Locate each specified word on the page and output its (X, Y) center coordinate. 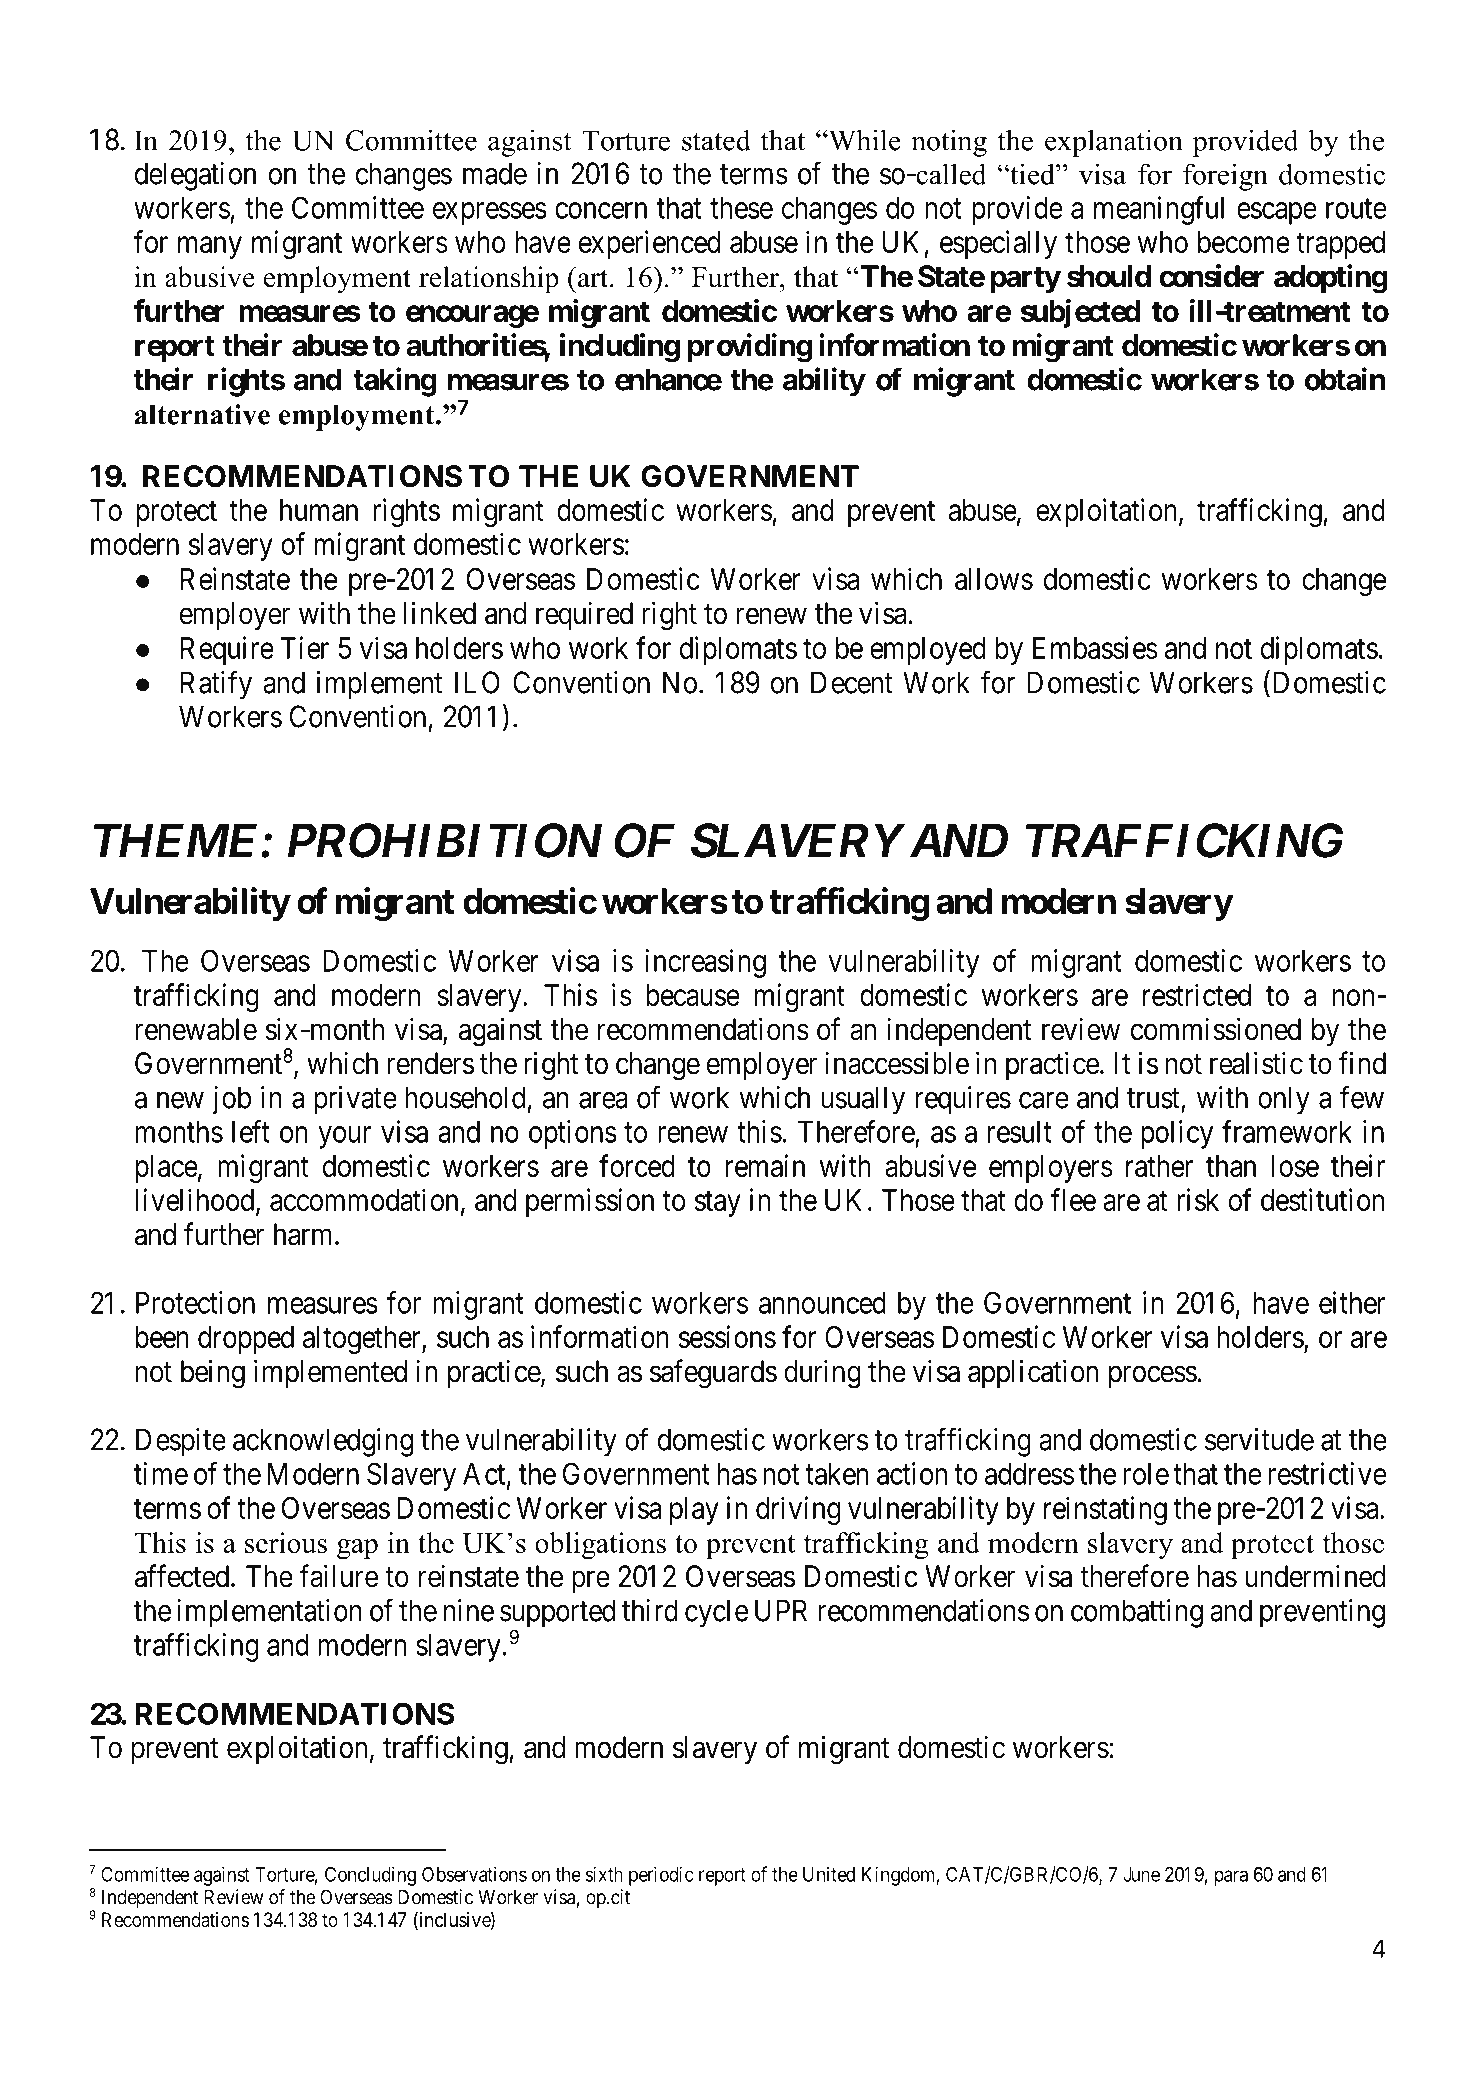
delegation (195, 176)
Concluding (370, 1876)
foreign (1225, 177)
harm (305, 1234)
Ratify (216, 685)
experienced (649, 244)
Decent (852, 682)
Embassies (1095, 647)
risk (1198, 1199)
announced (822, 1303)
